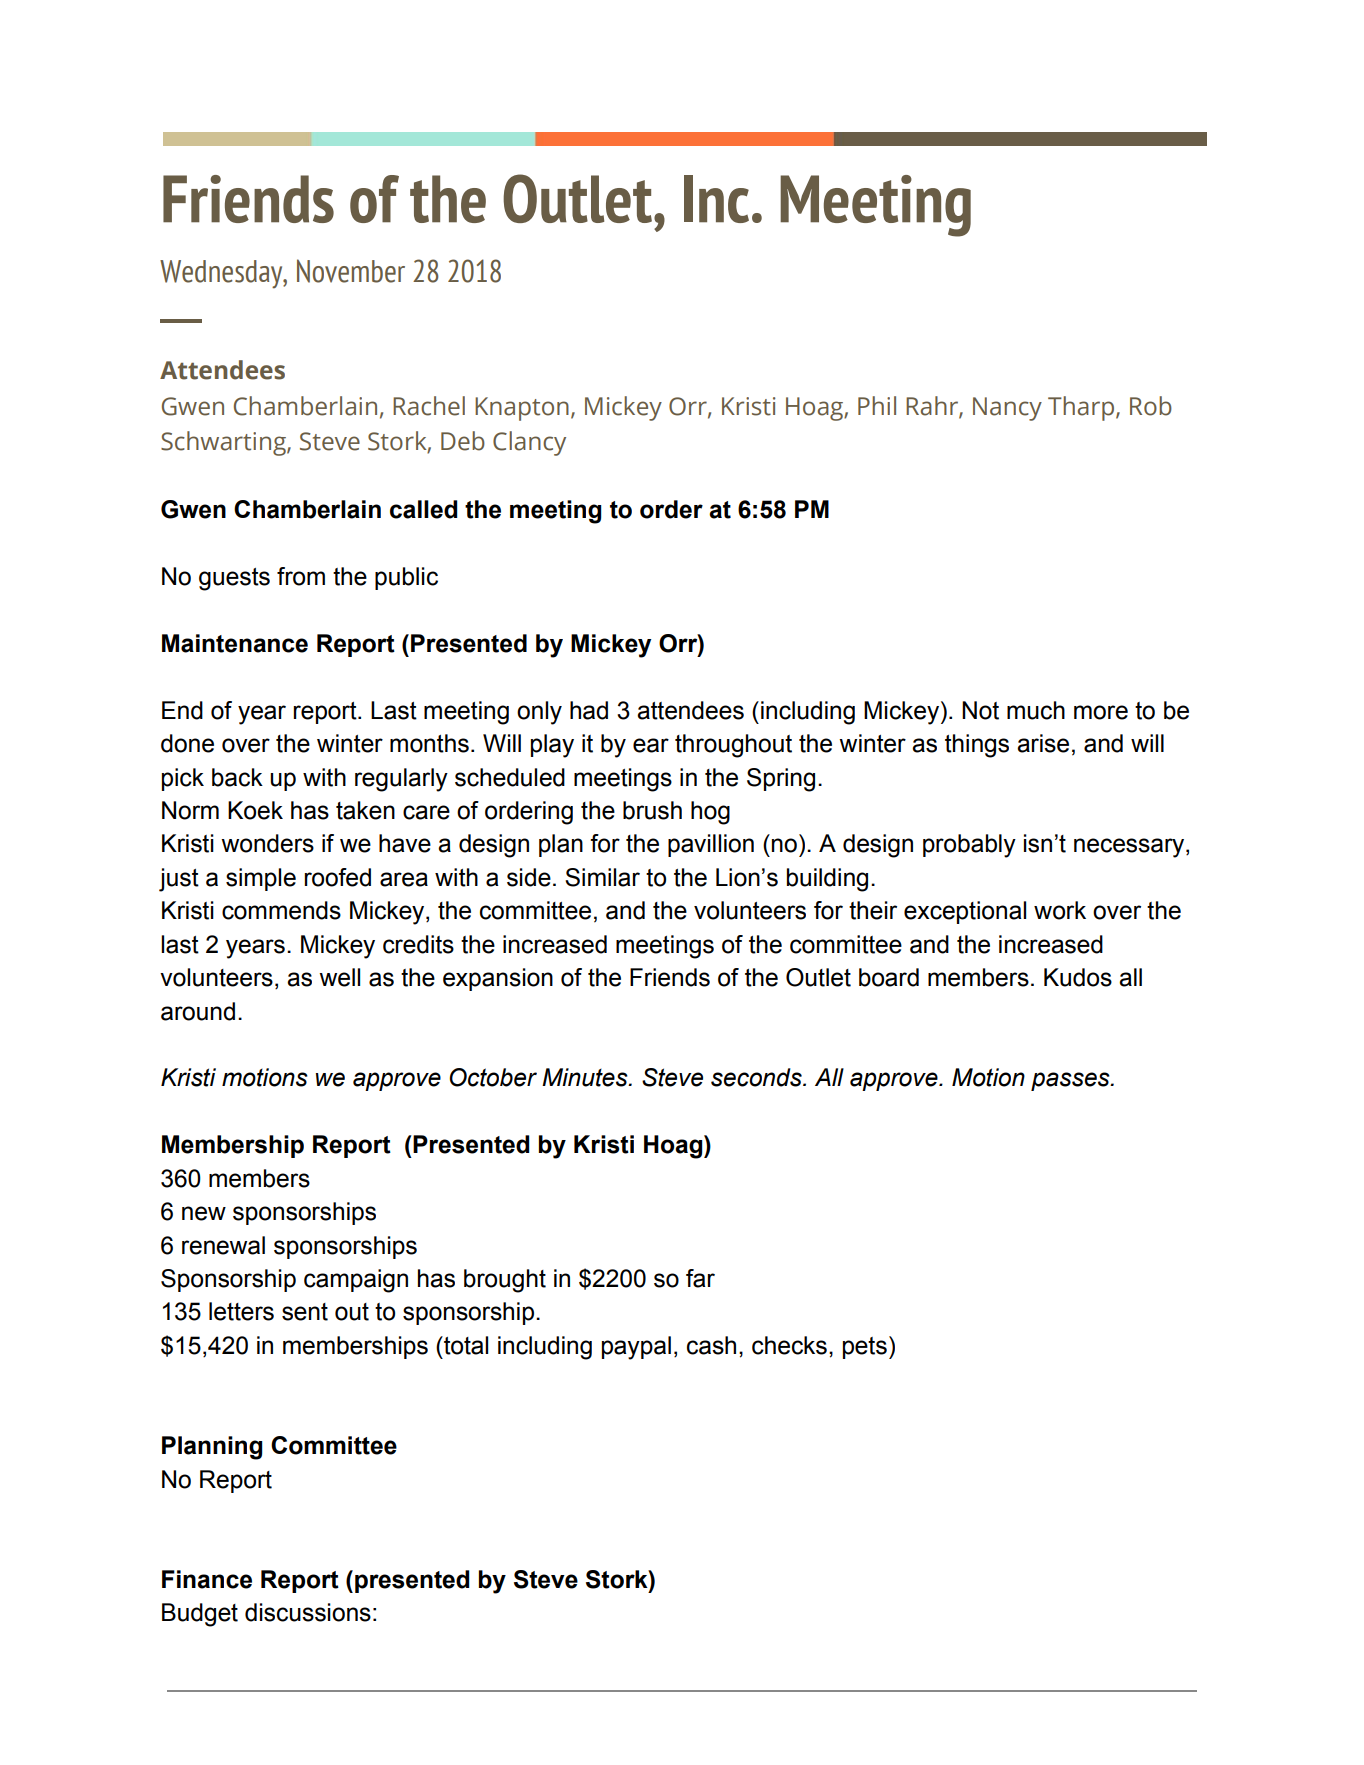 The width and height of the screenshot is (1364, 1765). Describe the element at coordinates (1007, 409) in the screenshot. I see `Nancy` at that location.
